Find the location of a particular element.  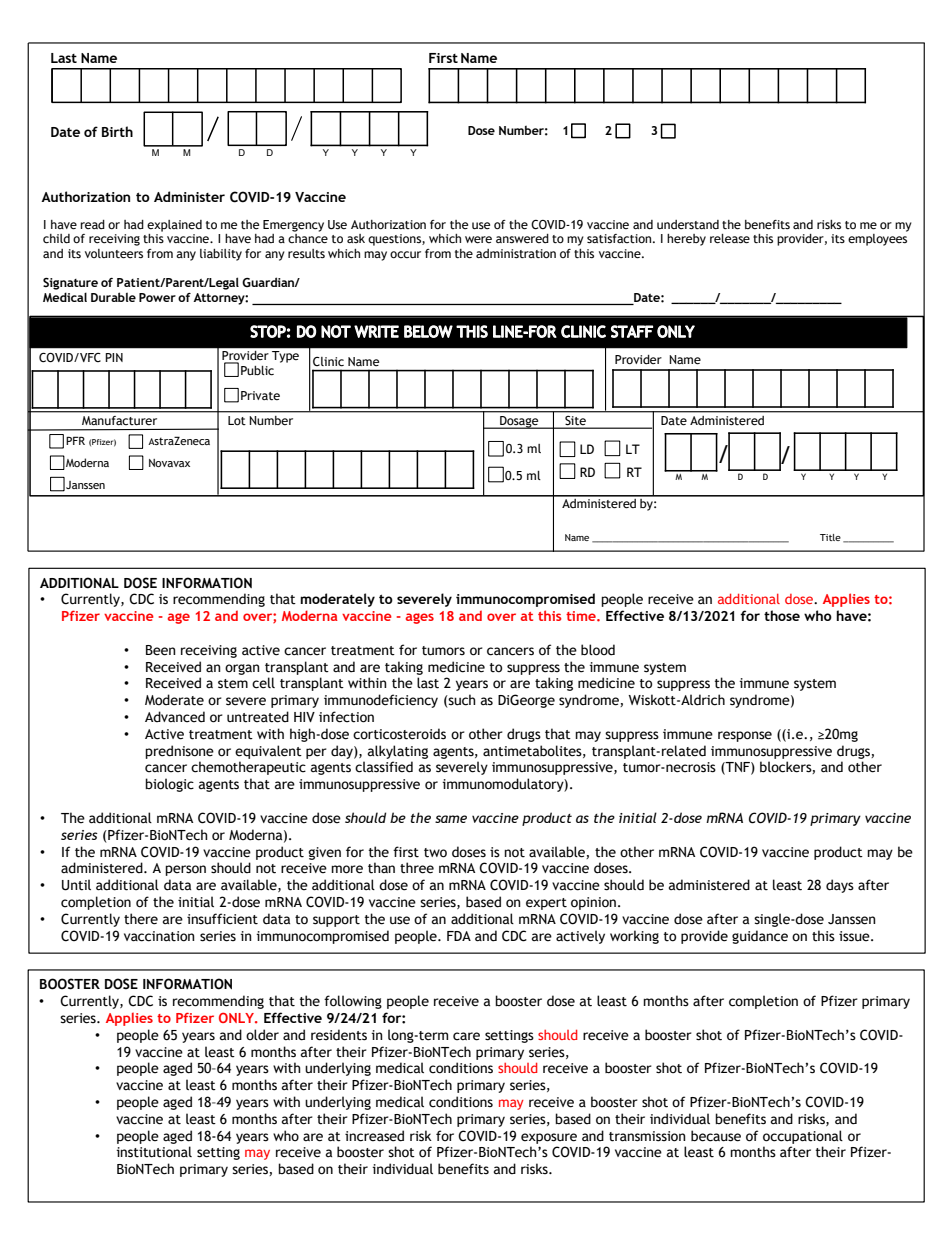

Power is located at coordinates (157, 297).
